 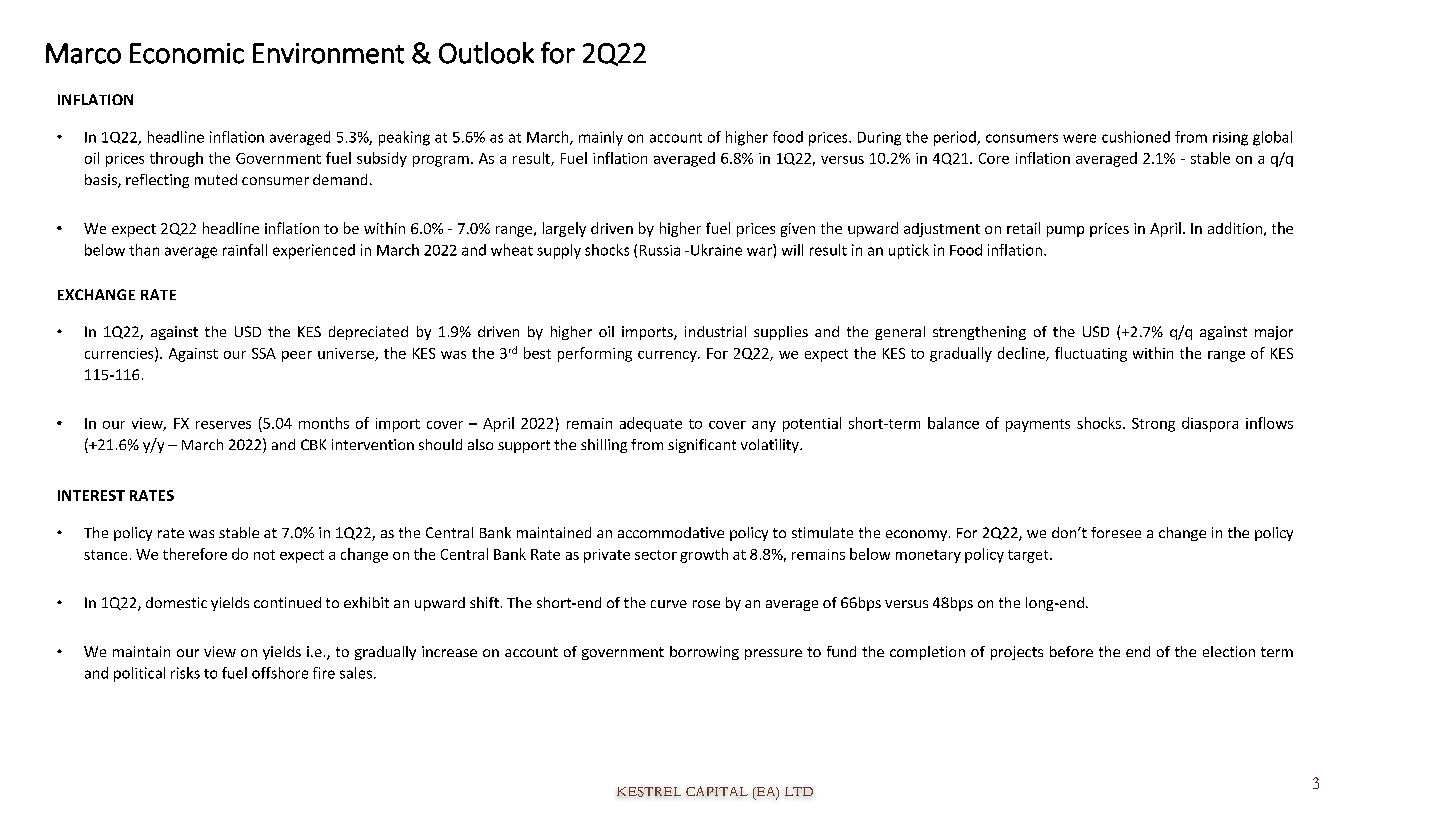 What do you see at coordinates (1029, 556) in the screenshot?
I see `target` at bounding box center [1029, 556].
